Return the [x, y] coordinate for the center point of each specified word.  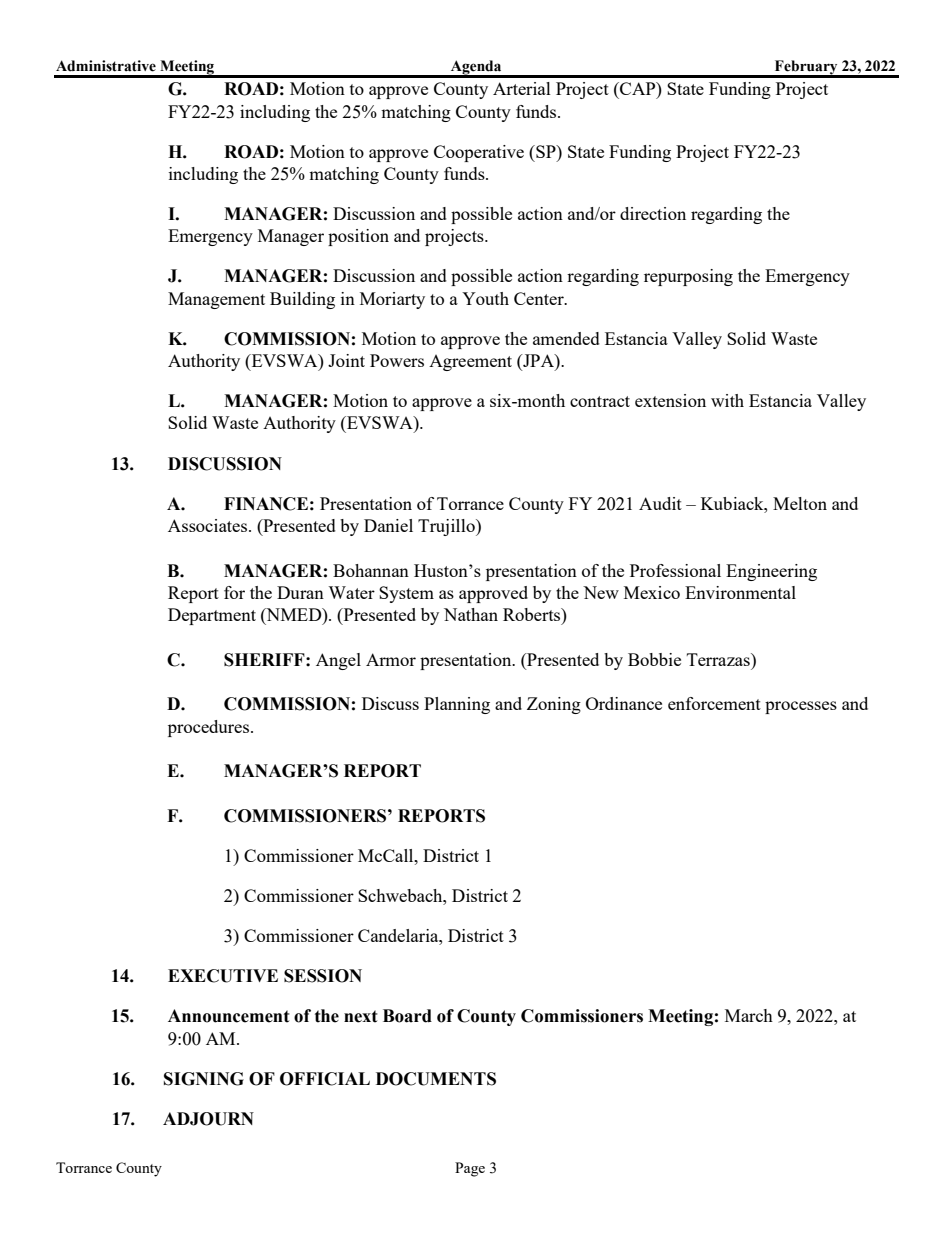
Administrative [106, 66]
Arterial [522, 88]
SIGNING [204, 1079]
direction [653, 213]
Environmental [740, 592]
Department [212, 616]
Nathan [471, 614]
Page [470, 1169]
